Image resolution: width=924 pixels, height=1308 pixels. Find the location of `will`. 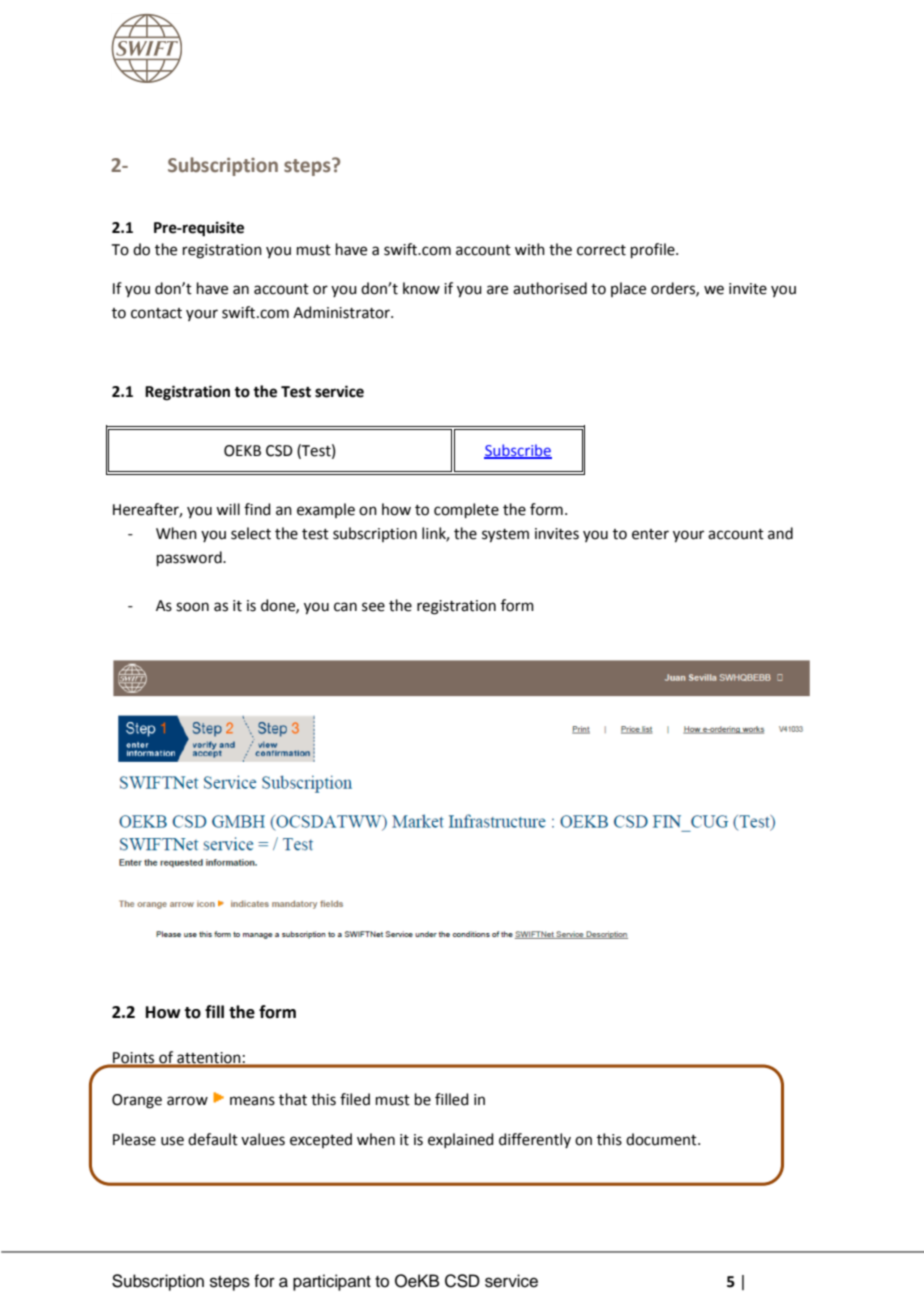

will is located at coordinates (228, 509).
